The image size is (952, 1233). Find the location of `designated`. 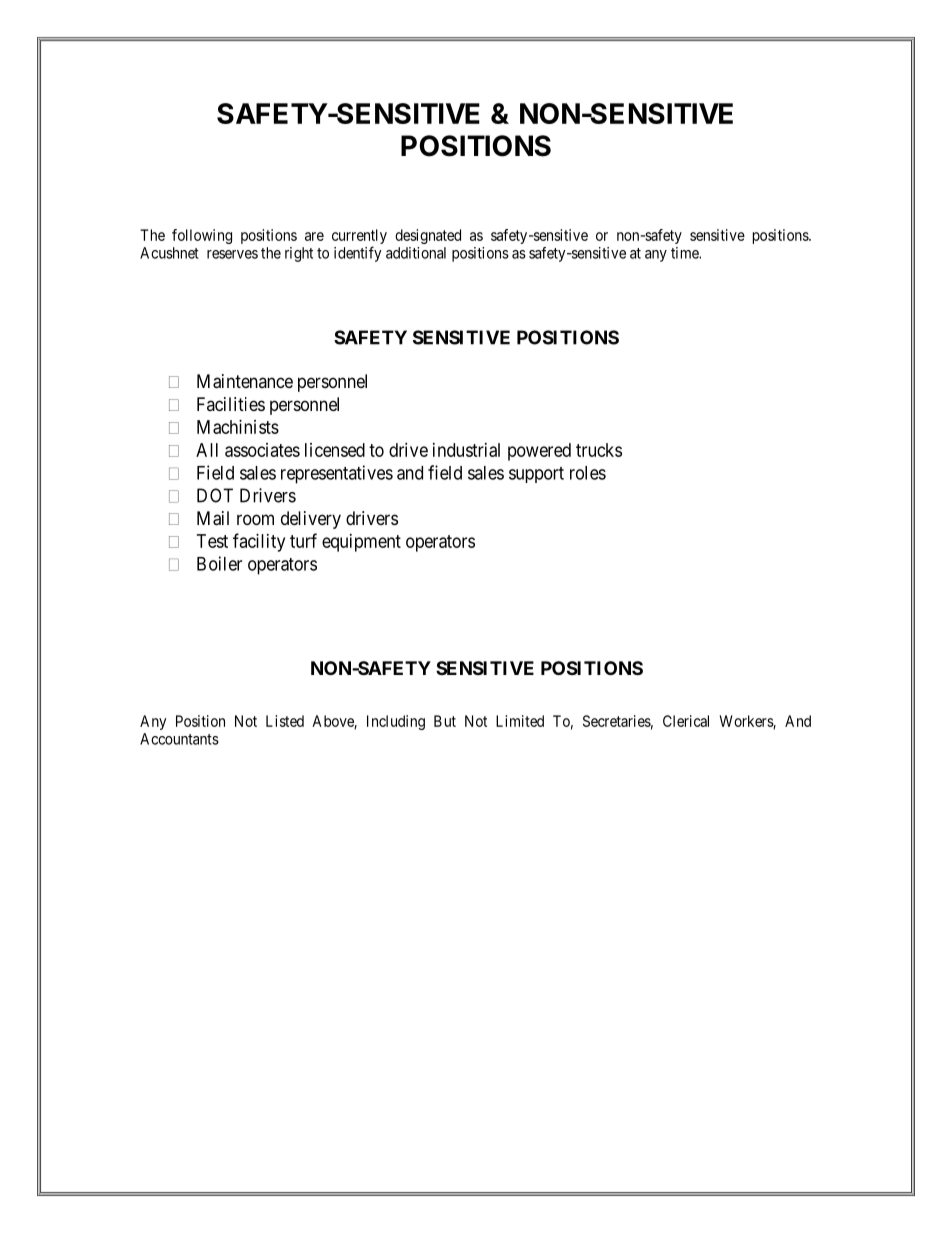

designated is located at coordinates (428, 236).
